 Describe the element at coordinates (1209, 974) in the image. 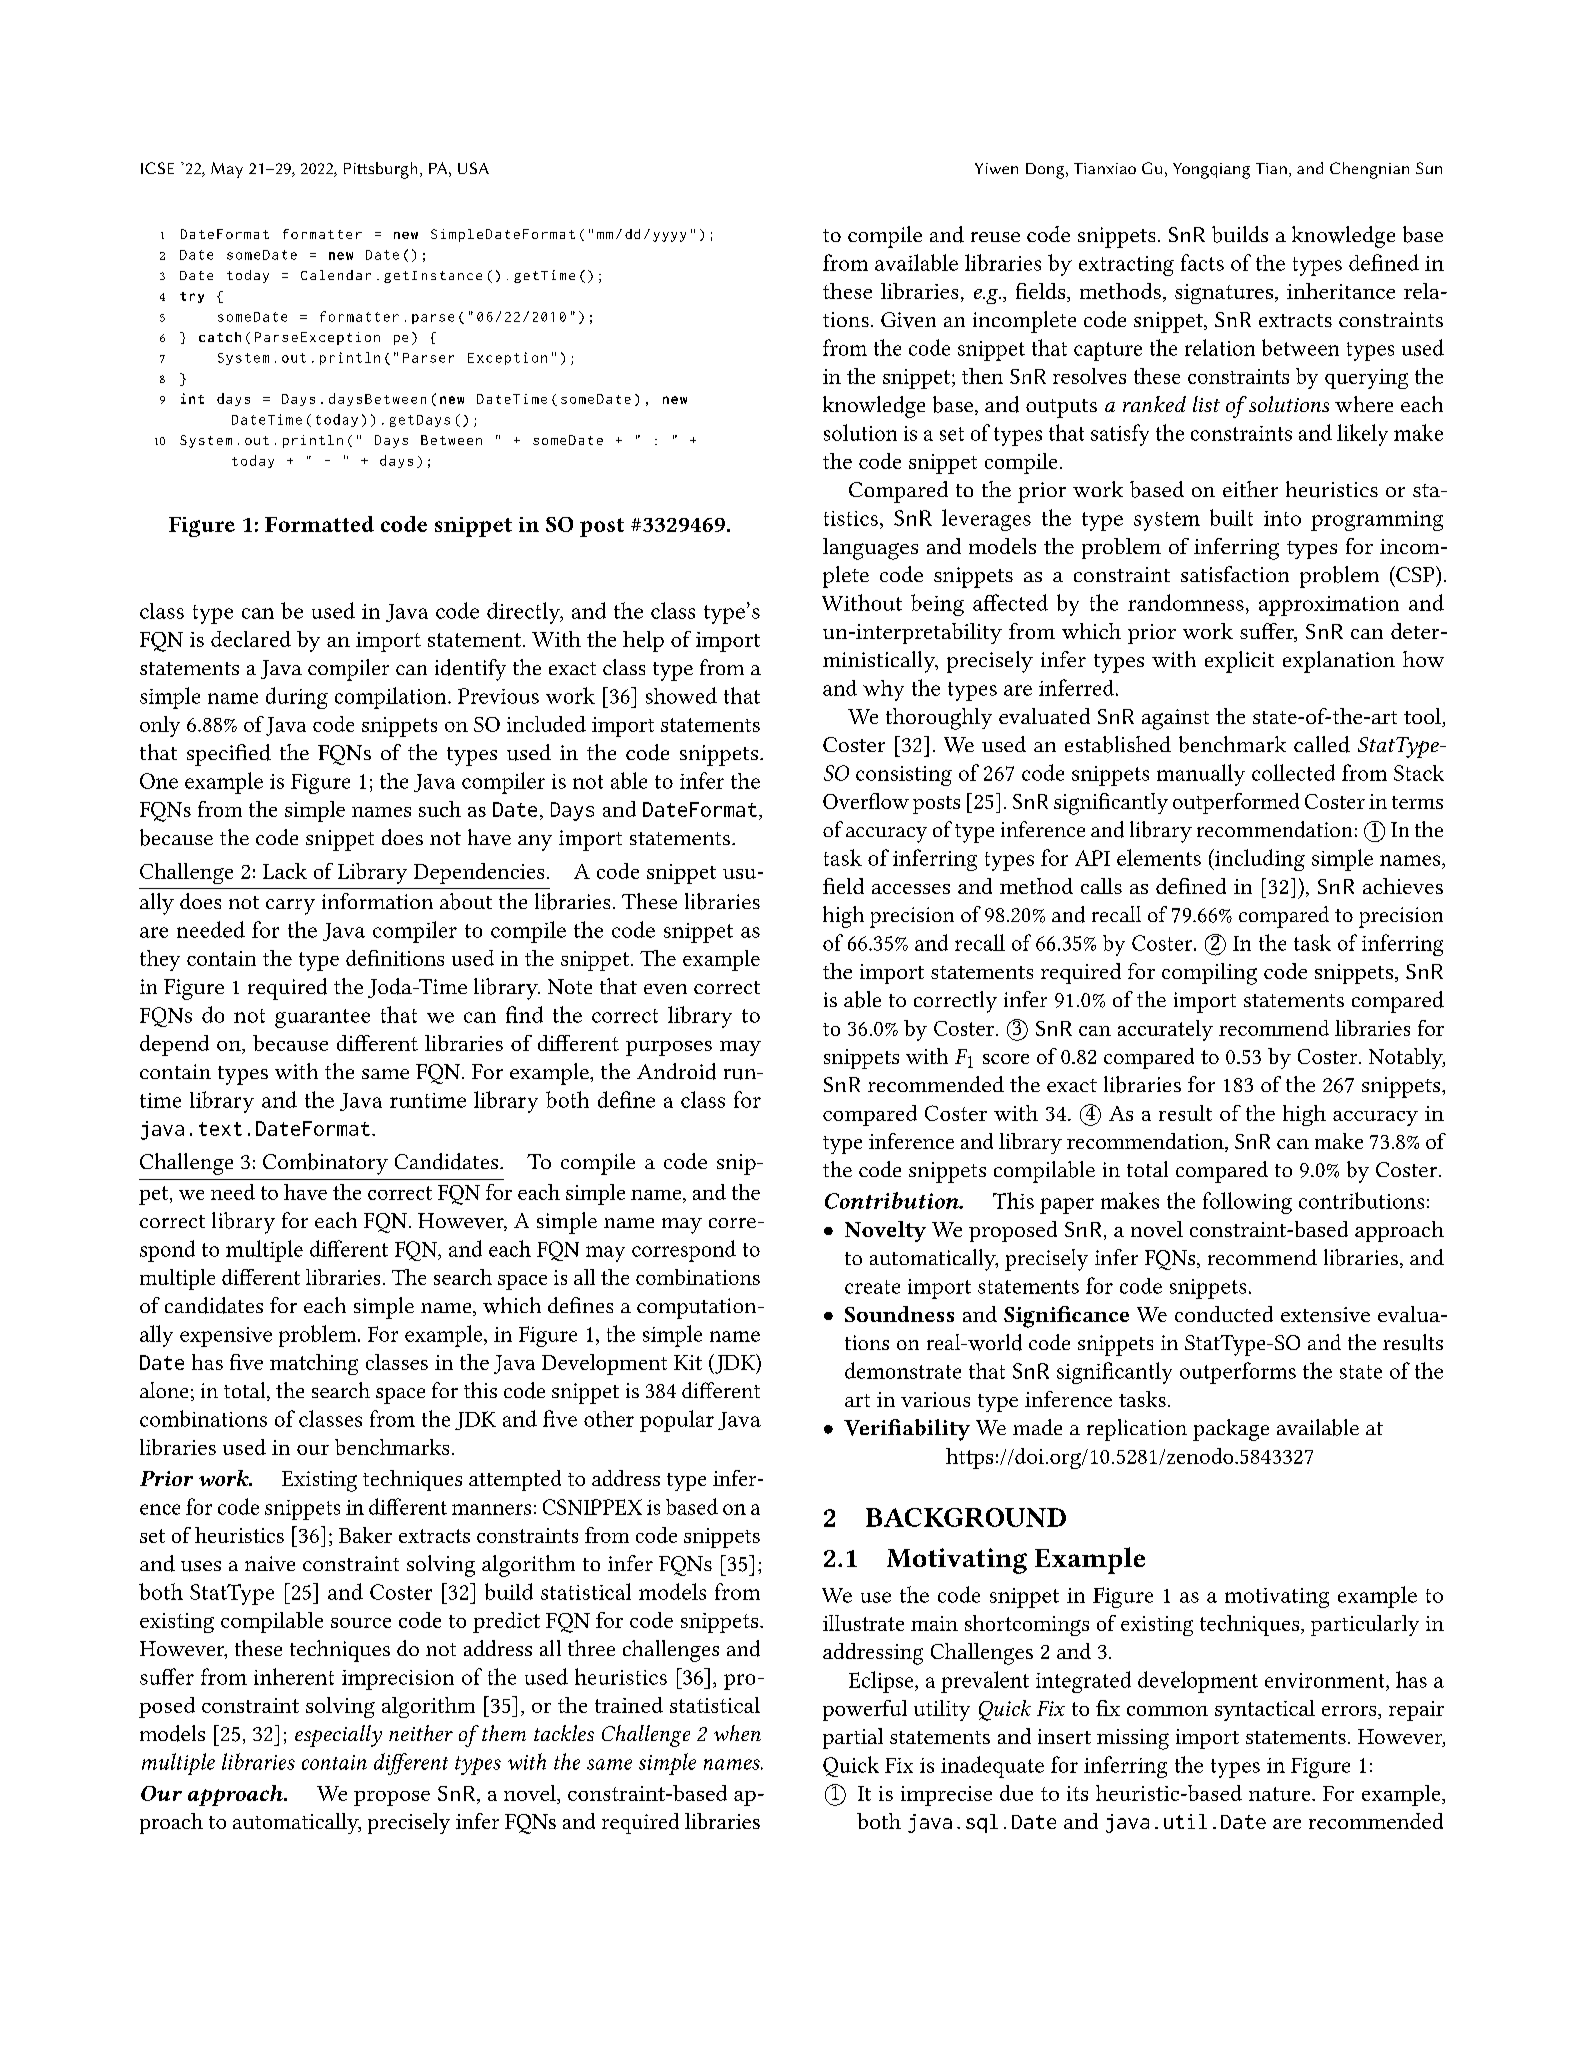

I see `compiling` at that location.
